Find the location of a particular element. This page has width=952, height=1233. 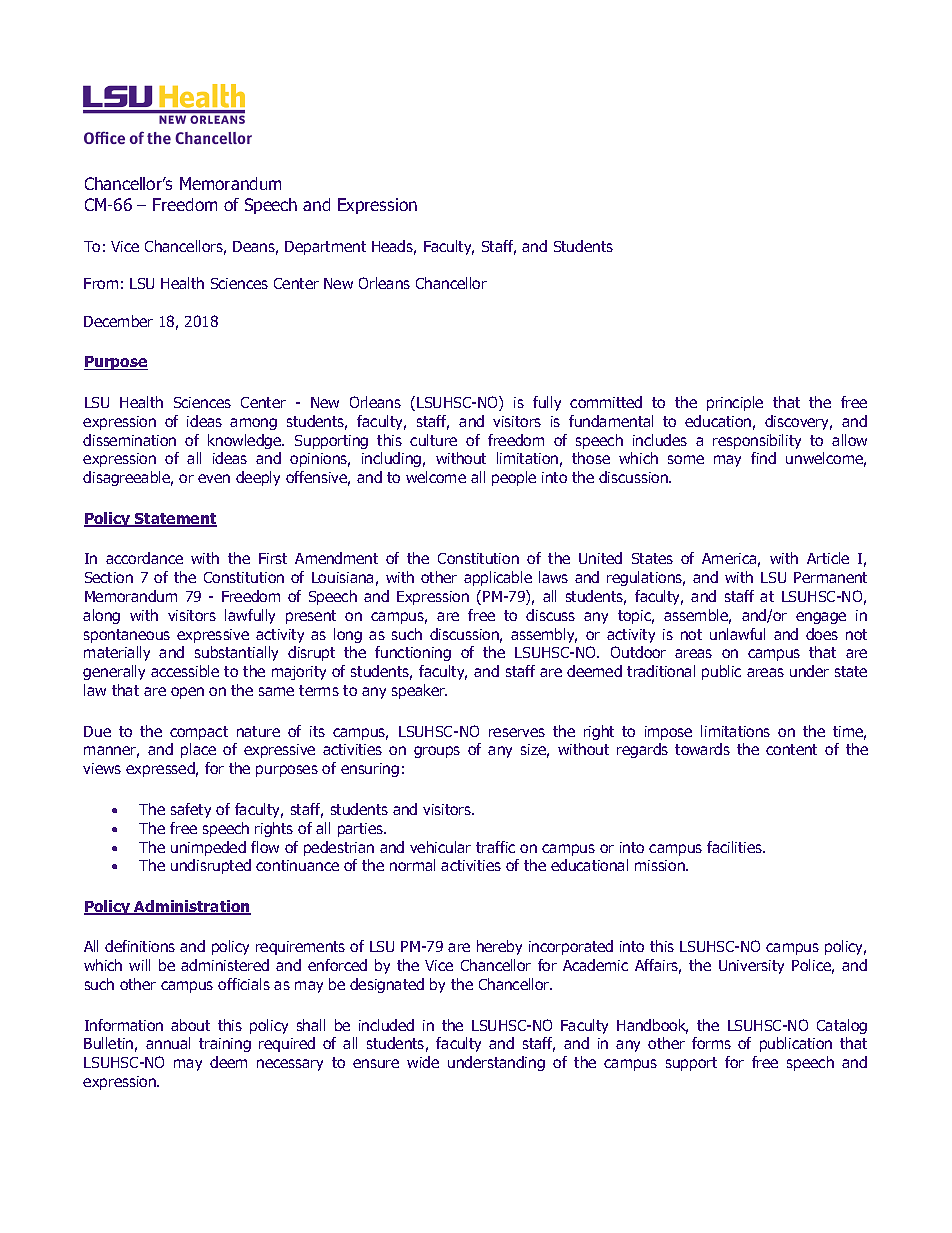

unimpeded is located at coordinates (208, 848).
